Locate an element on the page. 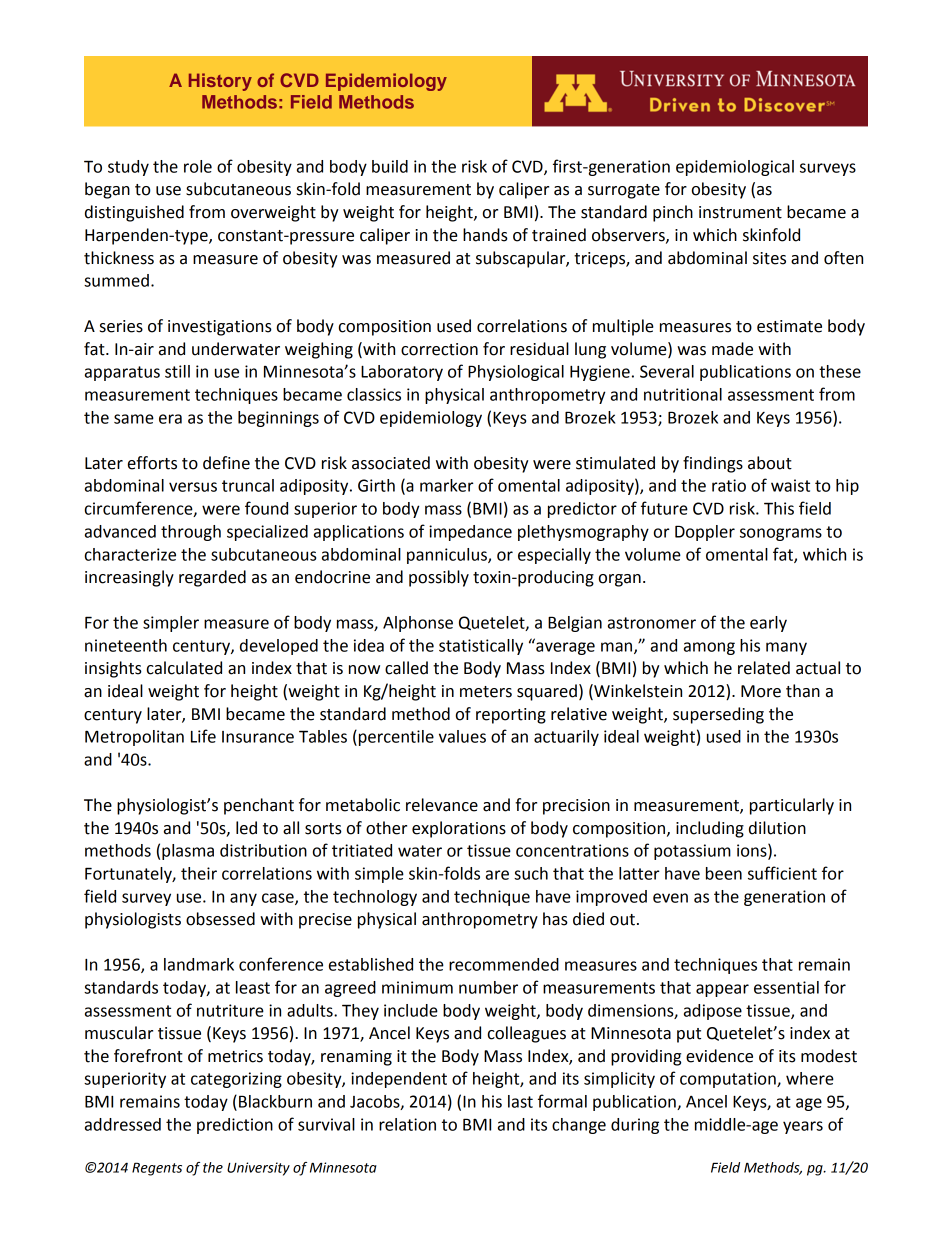 Image resolution: width=952 pixels, height=1233 pixels. epidemiological is located at coordinates (735, 168).
